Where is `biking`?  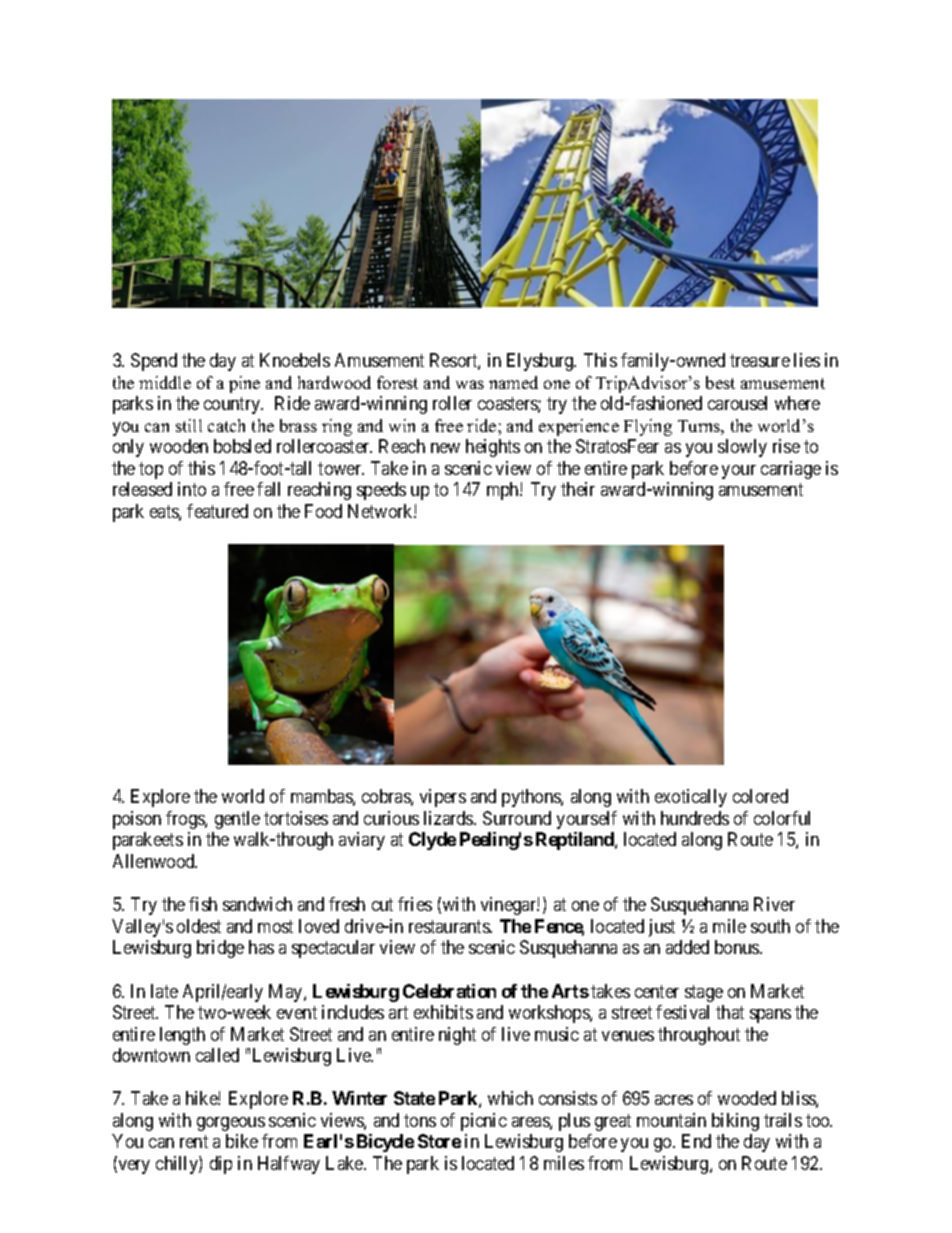 biking is located at coordinates (735, 1122).
